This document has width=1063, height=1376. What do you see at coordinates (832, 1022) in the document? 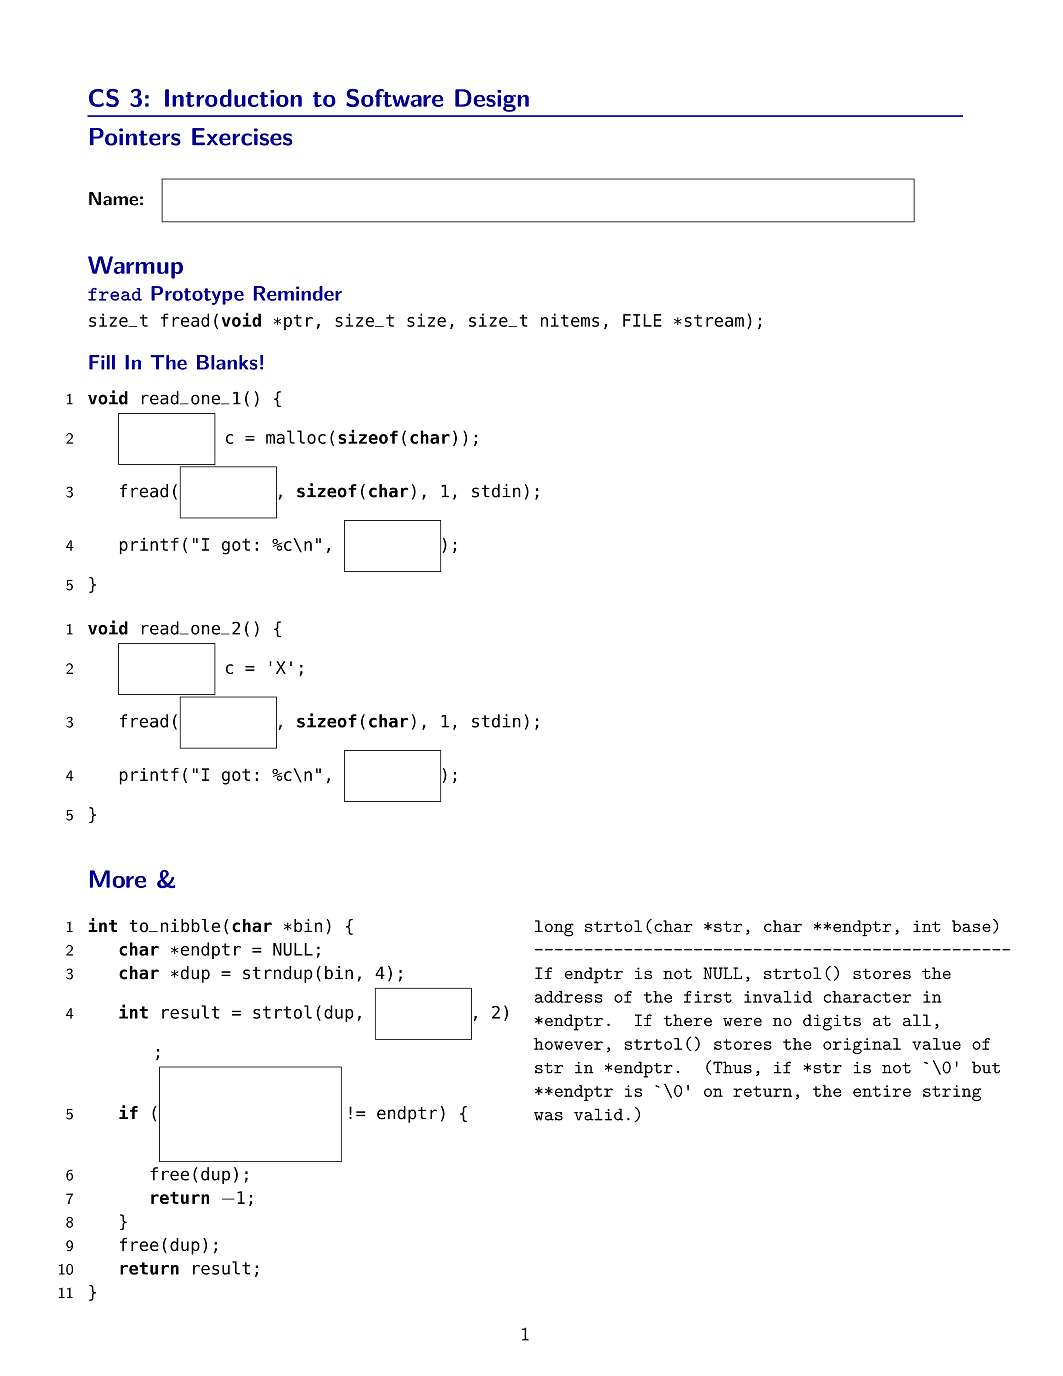
I see `digits` at bounding box center [832, 1022].
